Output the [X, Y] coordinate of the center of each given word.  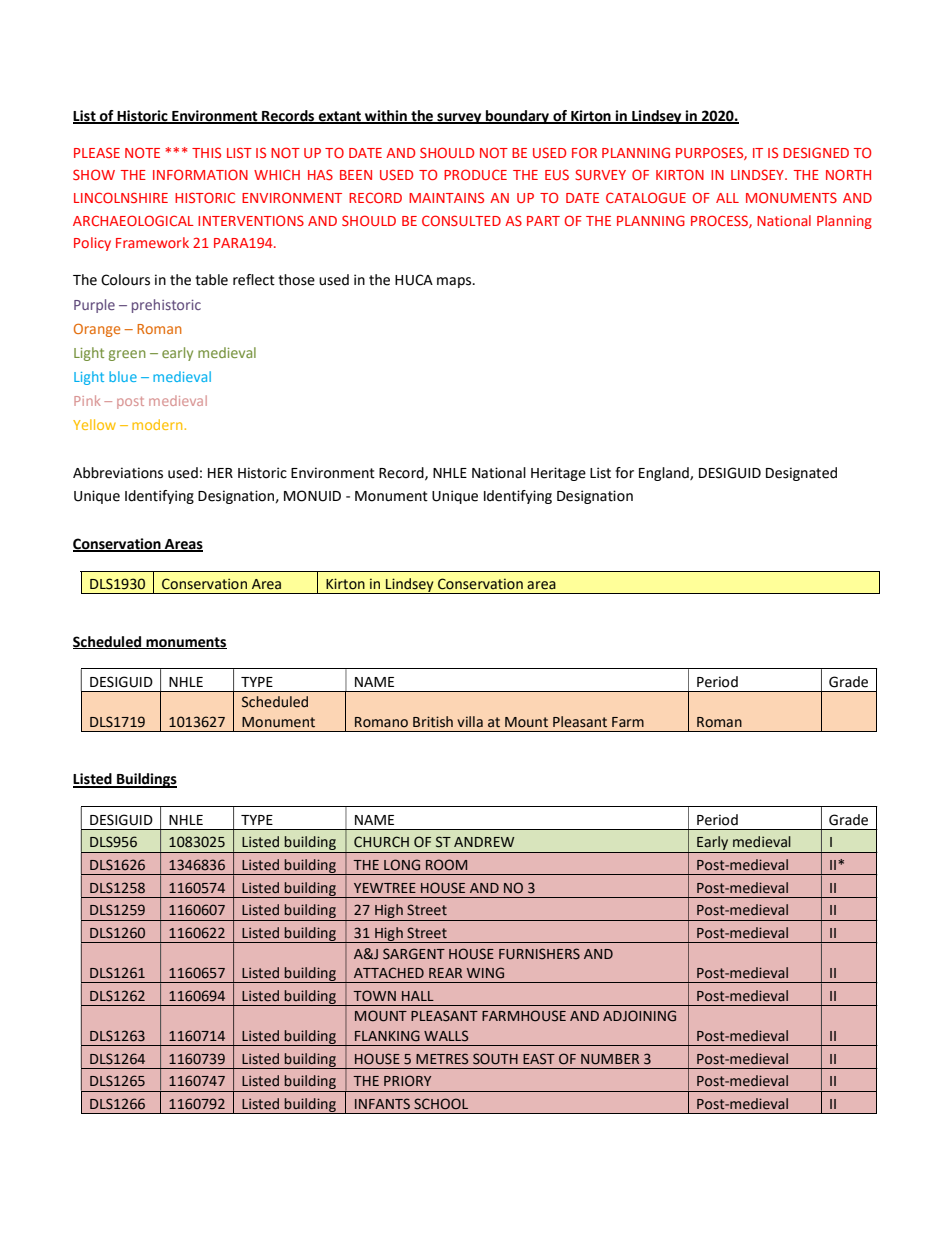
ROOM [446, 865]
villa [470, 721]
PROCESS [720, 221]
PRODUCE [475, 174]
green [127, 355]
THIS [206, 152]
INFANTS [382, 1104]
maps [455, 282]
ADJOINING [639, 1016]
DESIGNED [816, 152]
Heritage [558, 474]
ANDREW [484, 842]
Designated [801, 474]
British [433, 722]
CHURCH [381, 842]
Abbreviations [118, 473]
